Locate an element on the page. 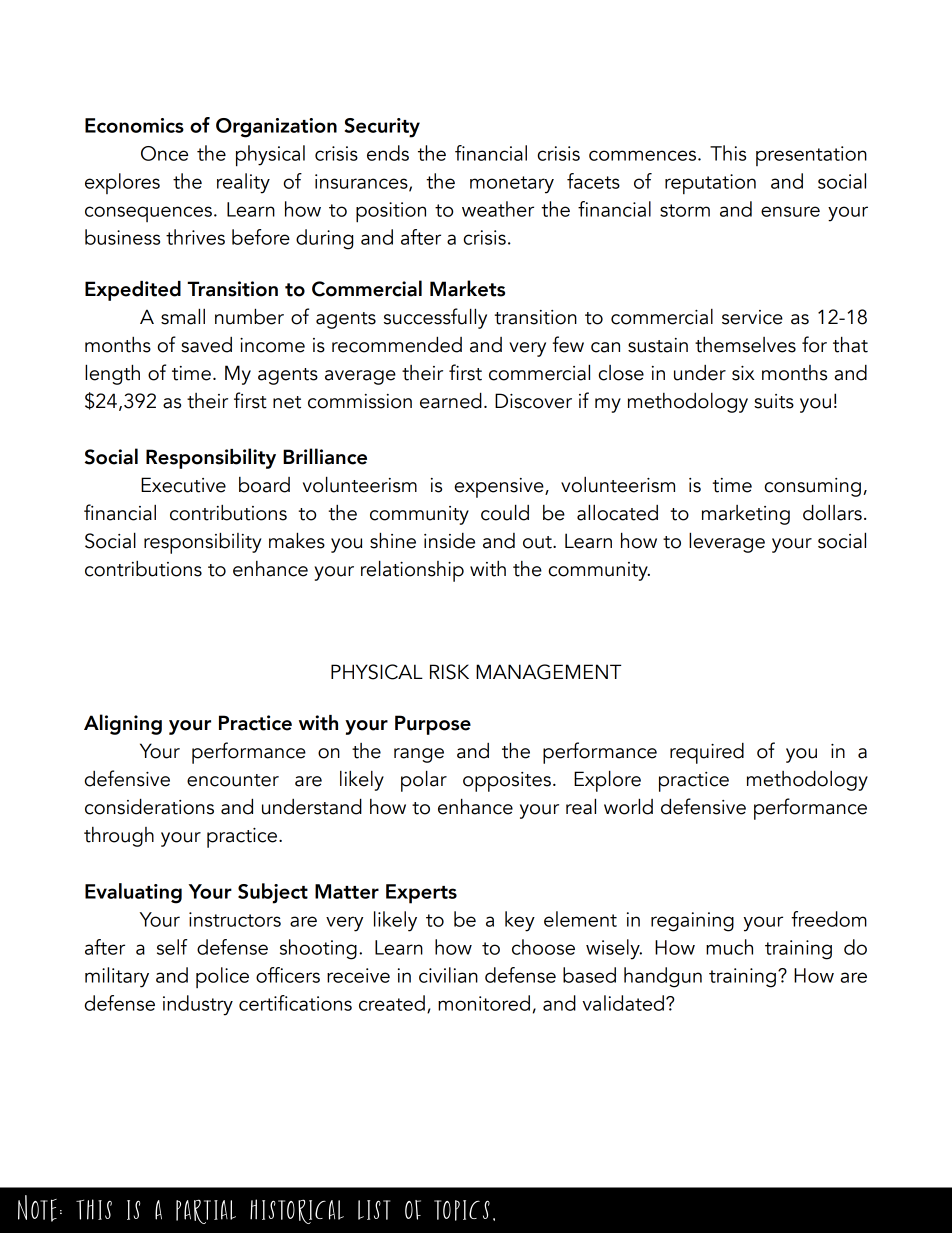  length is located at coordinates (112, 374).
